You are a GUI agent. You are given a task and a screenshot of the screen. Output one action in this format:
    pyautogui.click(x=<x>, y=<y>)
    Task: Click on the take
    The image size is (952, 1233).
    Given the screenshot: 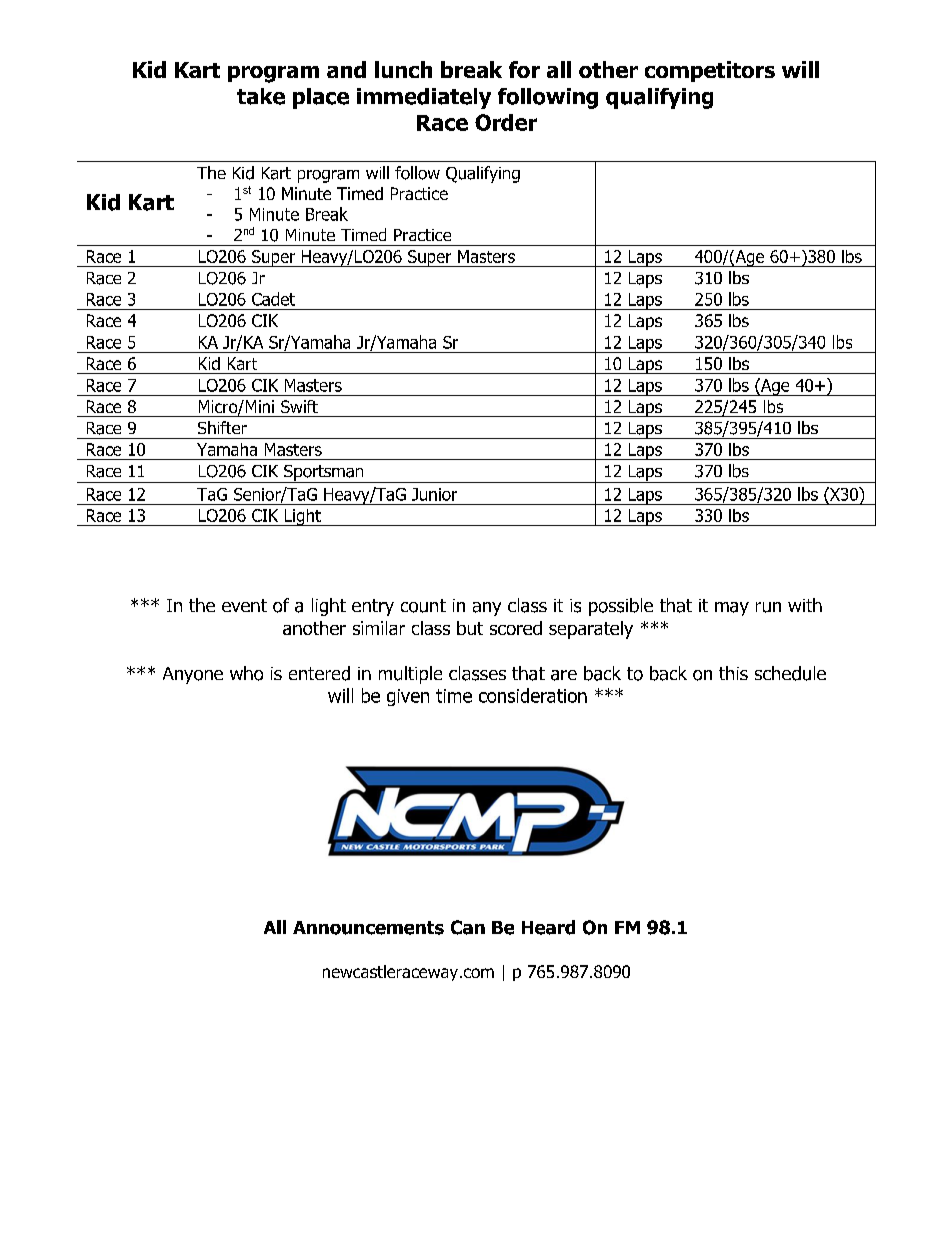 What is the action you would take?
    pyautogui.click(x=261, y=96)
